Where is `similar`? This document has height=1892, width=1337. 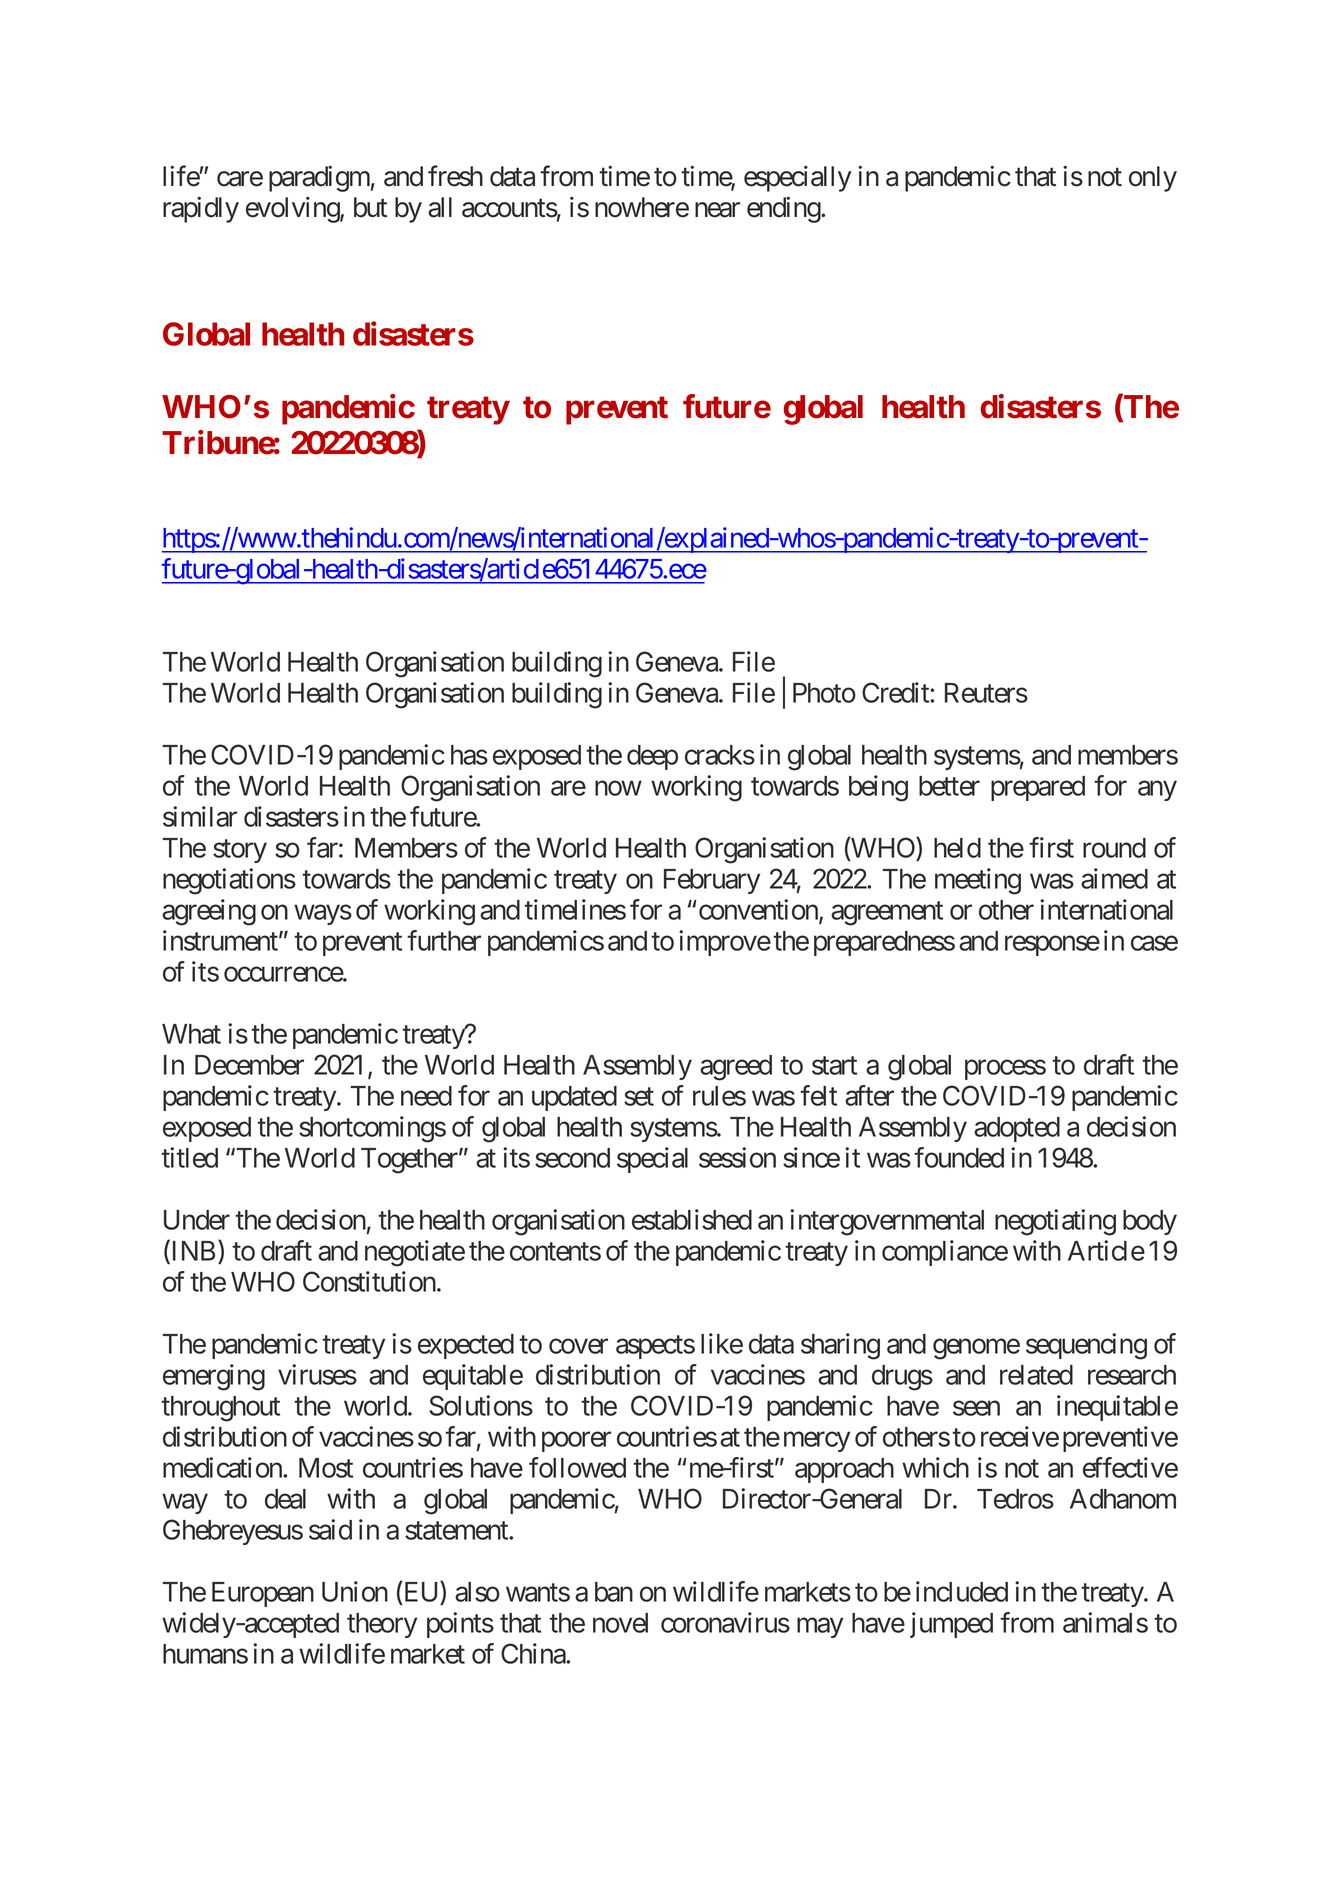
similar is located at coordinates (200, 816).
